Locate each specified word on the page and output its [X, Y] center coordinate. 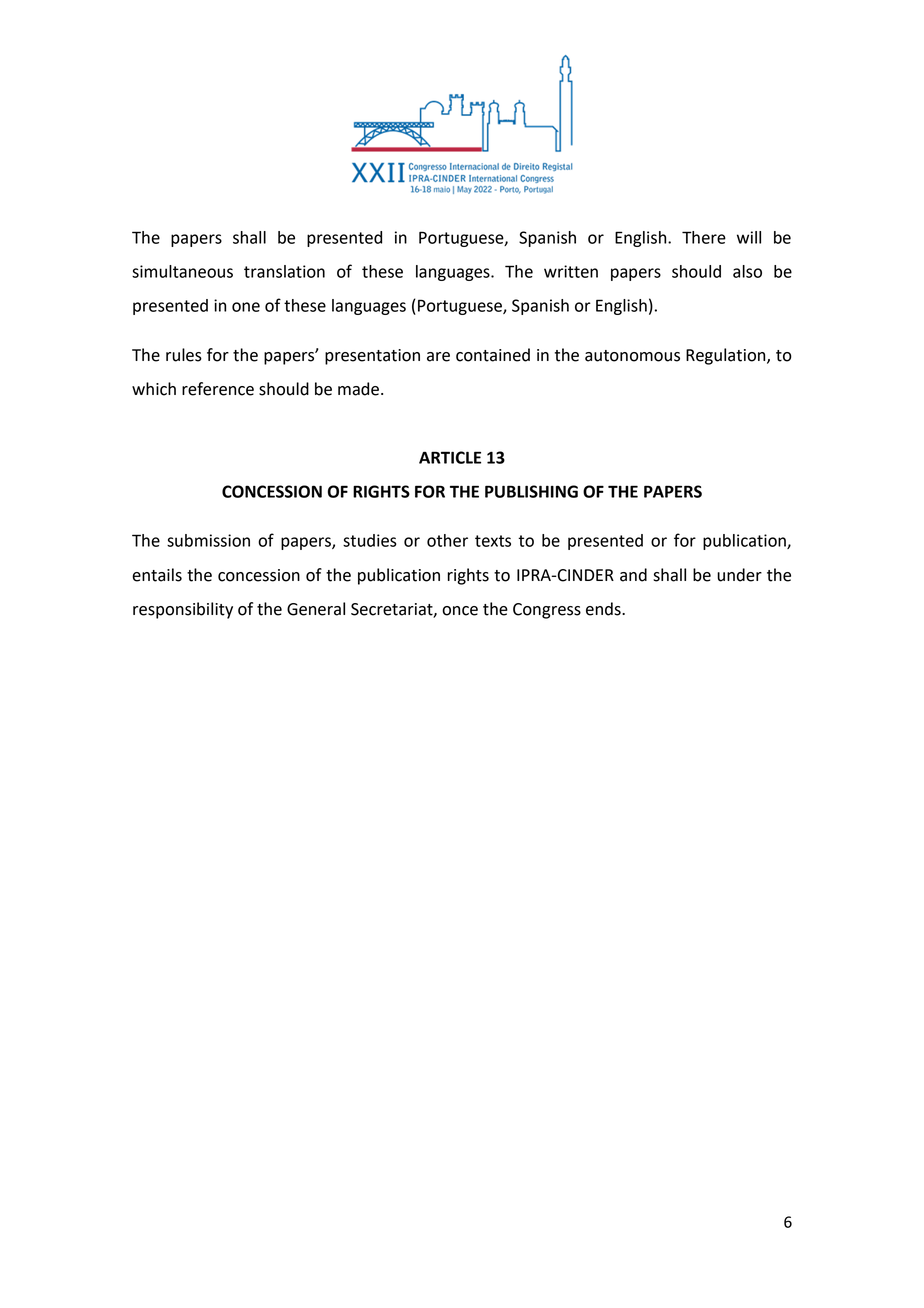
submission [208, 540]
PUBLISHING [531, 491]
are [438, 357]
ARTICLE [450, 457]
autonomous [632, 356]
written [571, 271]
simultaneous [182, 271]
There [704, 237]
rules [184, 355]
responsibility [183, 610]
